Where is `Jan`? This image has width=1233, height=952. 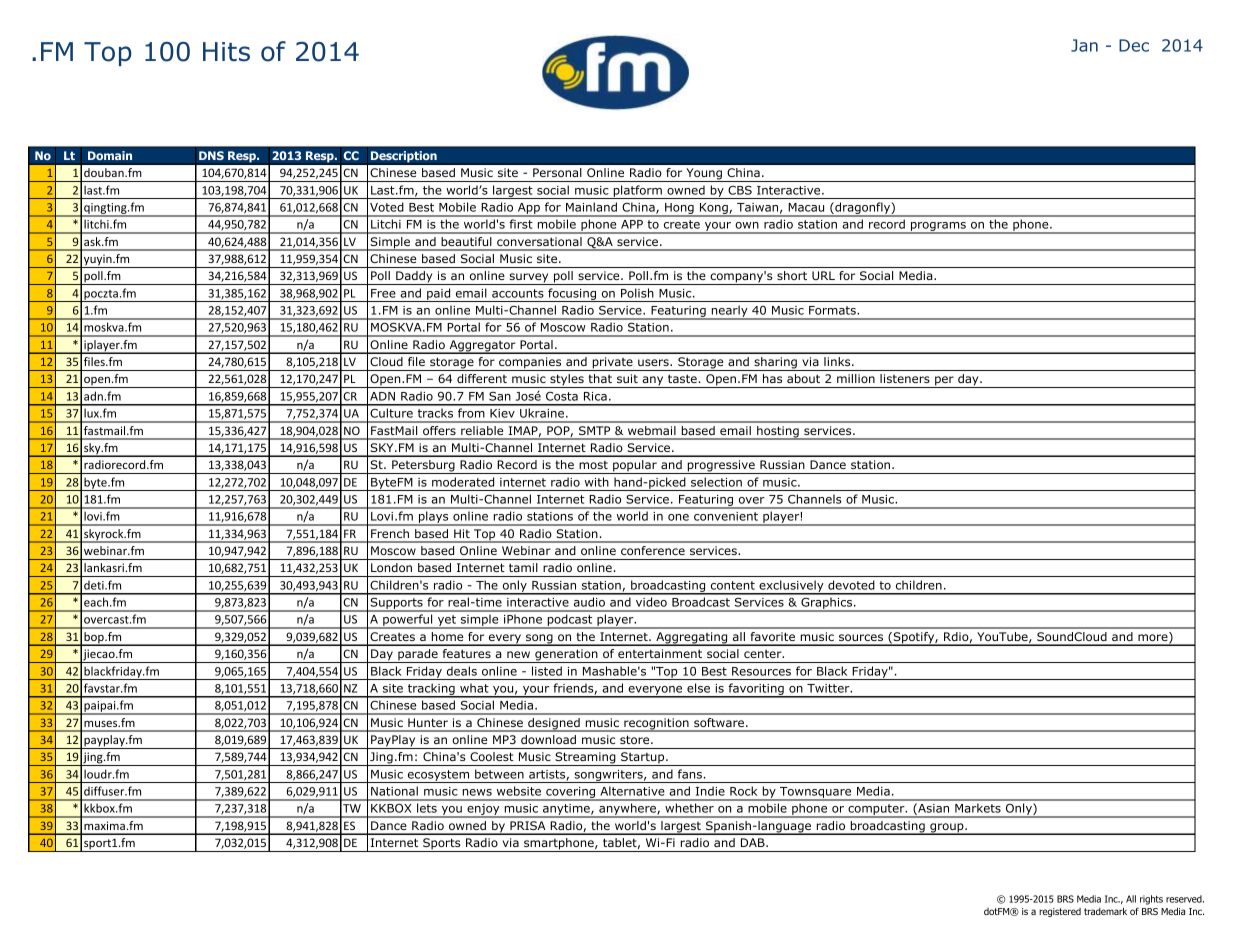 Jan is located at coordinates (1084, 45).
